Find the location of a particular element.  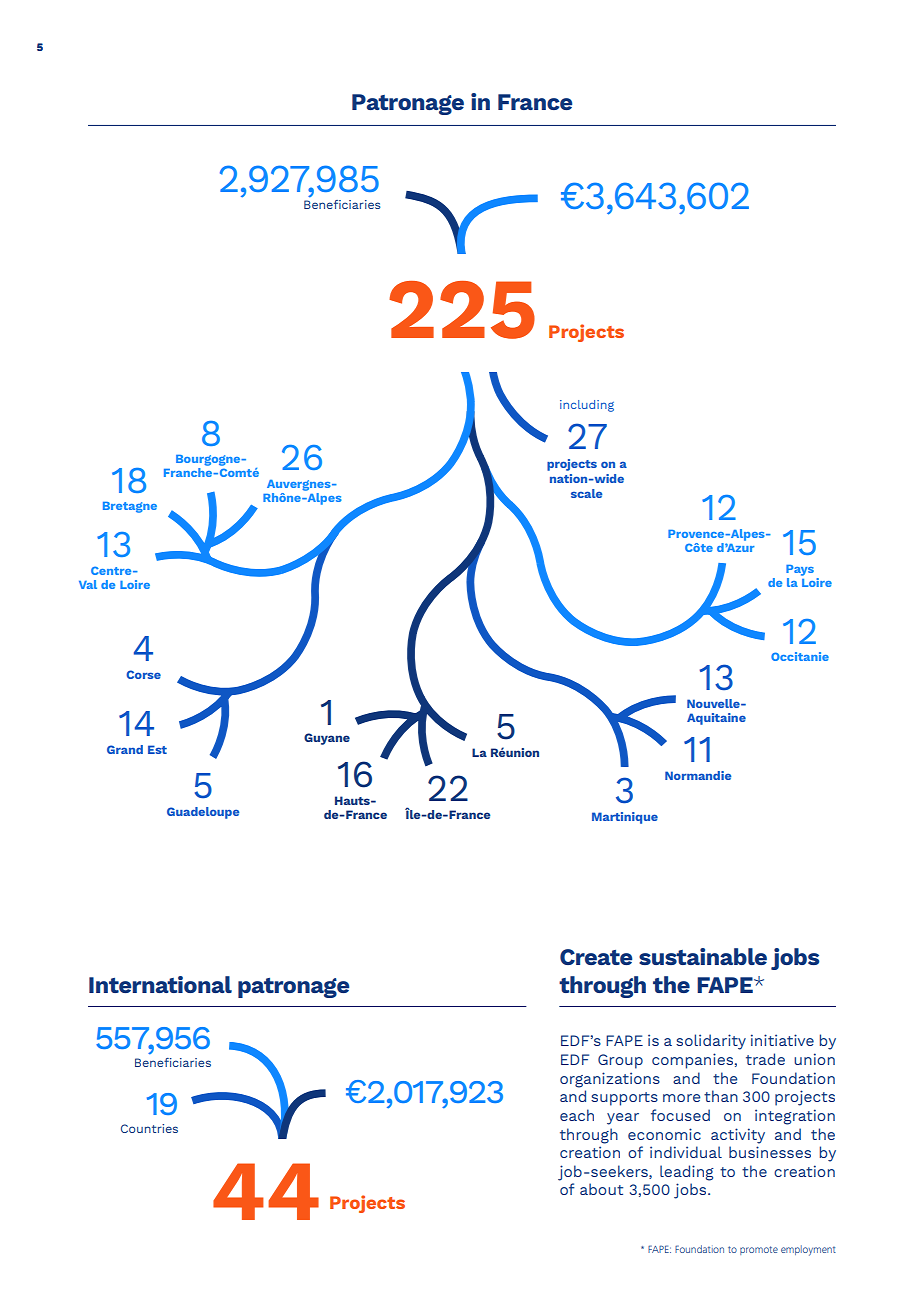

Normandie is located at coordinates (698, 775).
